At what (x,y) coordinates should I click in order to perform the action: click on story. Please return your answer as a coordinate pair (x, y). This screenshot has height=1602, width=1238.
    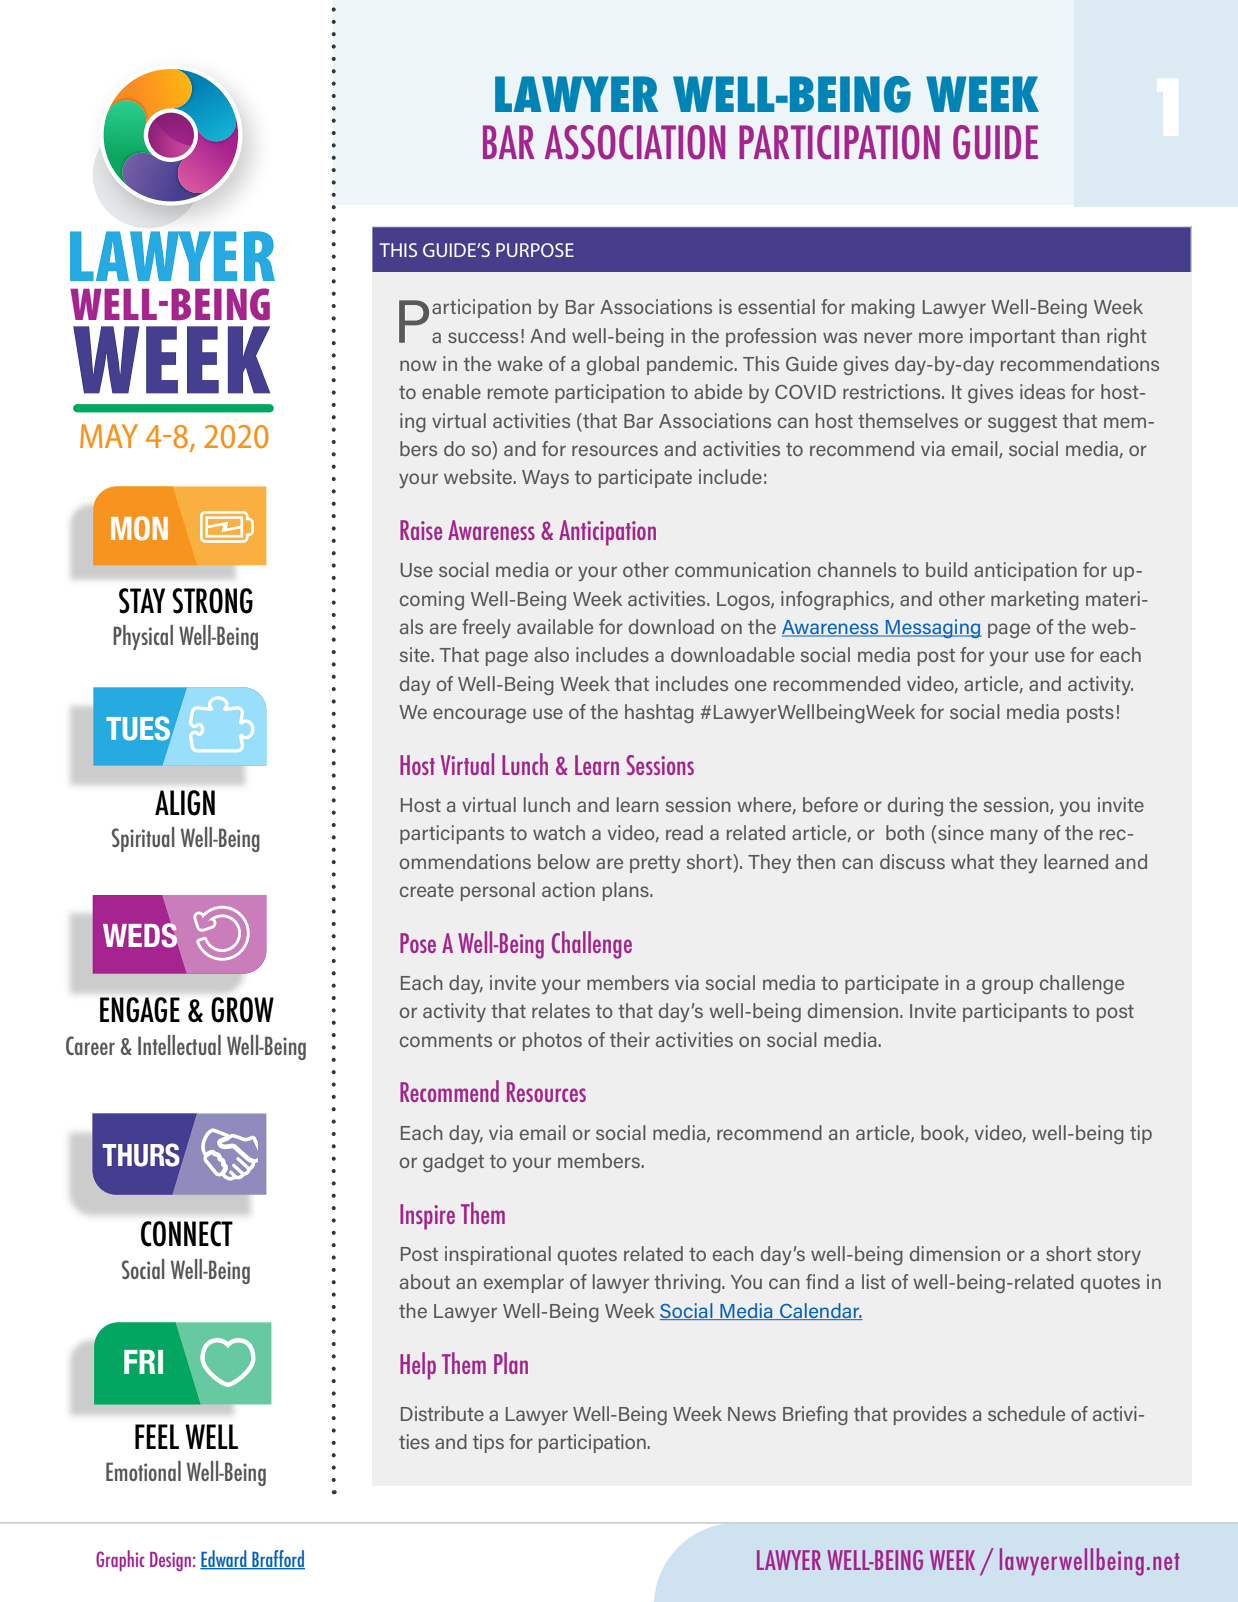
    Looking at the image, I should click on (1119, 1256).
